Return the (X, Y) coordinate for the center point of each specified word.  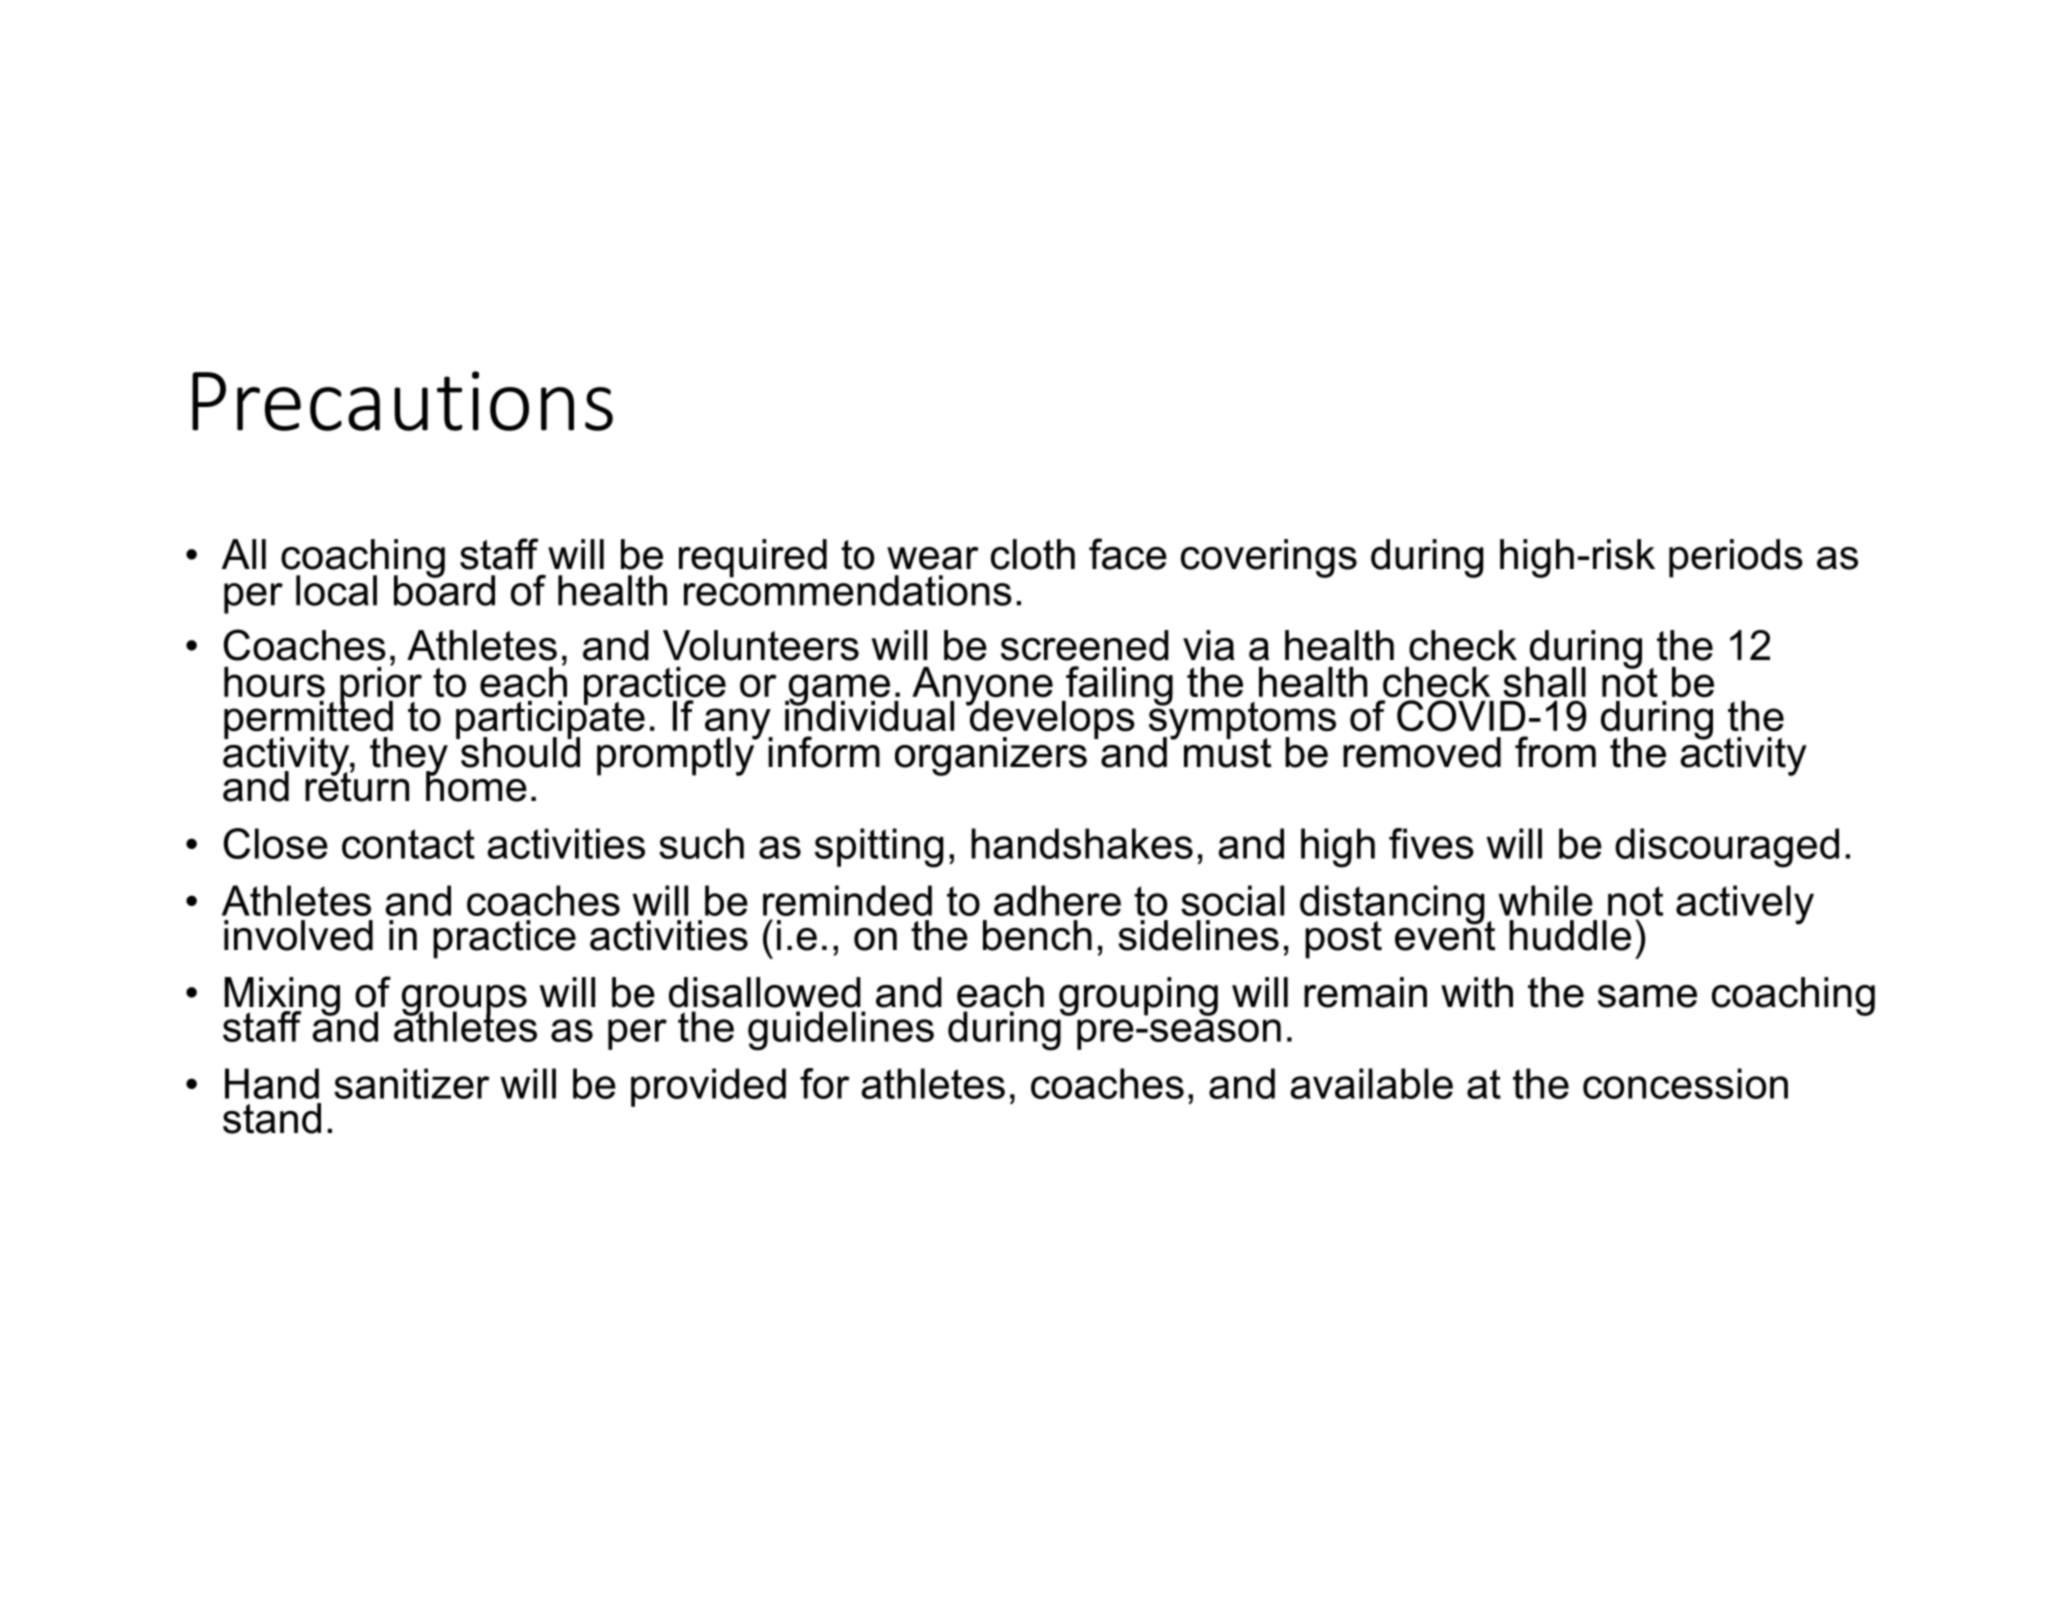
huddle (1570, 935)
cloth (1033, 554)
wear (933, 558)
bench (1037, 935)
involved (298, 935)
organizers (991, 756)
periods (1736, 558)
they (409, 757)
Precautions (402, 401)
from (1555, 752)
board (444, 589)
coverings (1269, 558)
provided (708, 1087)
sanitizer (412, 1083)
